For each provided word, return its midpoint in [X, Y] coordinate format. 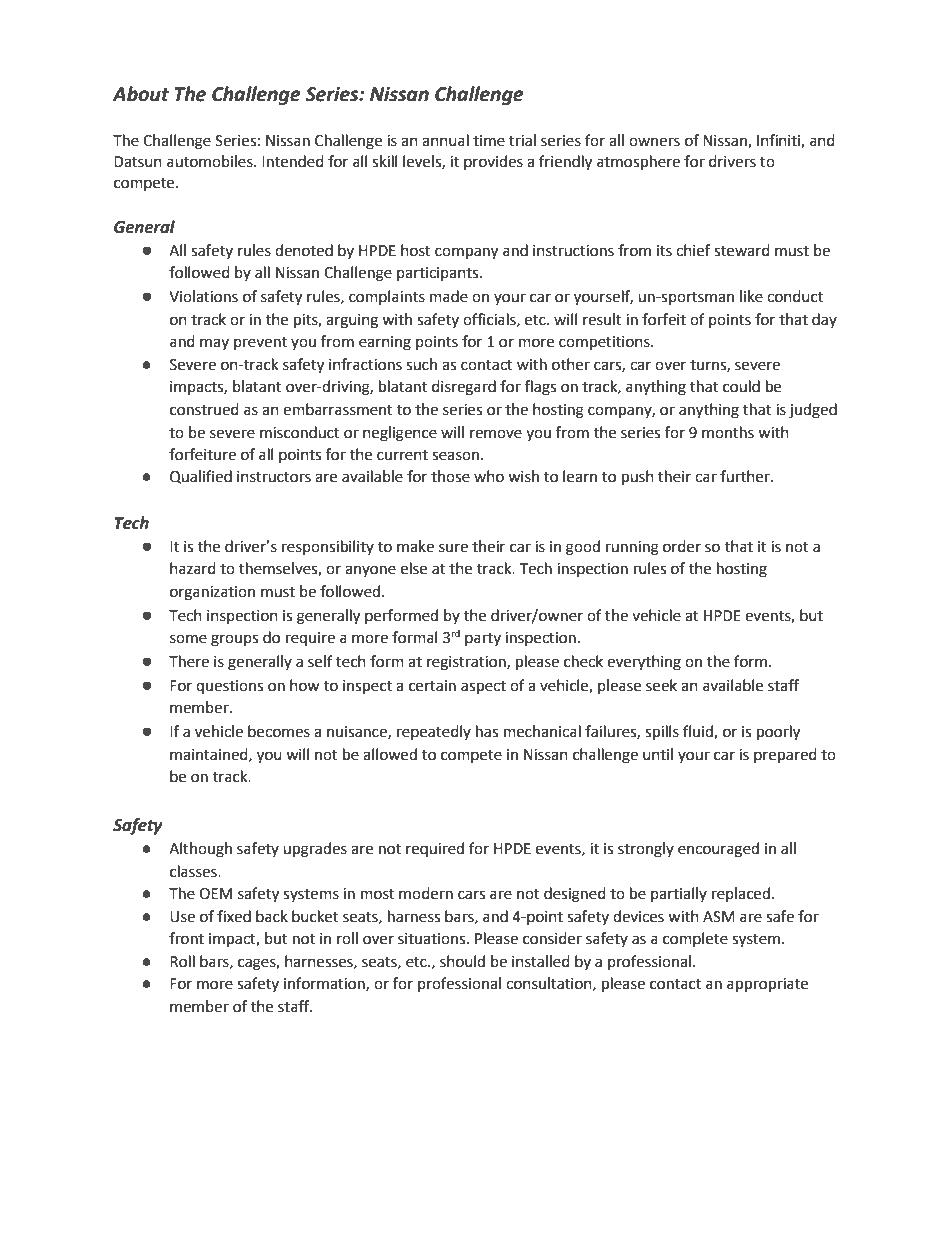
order [682, 546]
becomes [279, 731]
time [489, 141]
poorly [778, 733]
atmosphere [638, 163]
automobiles [211, 161]
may [214, 344]
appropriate [767, 985]
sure [453, 548]
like [751, 296]
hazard [193, 568]
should [462, 961]
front [186, 938]
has [487, 731]
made [449, 296]
